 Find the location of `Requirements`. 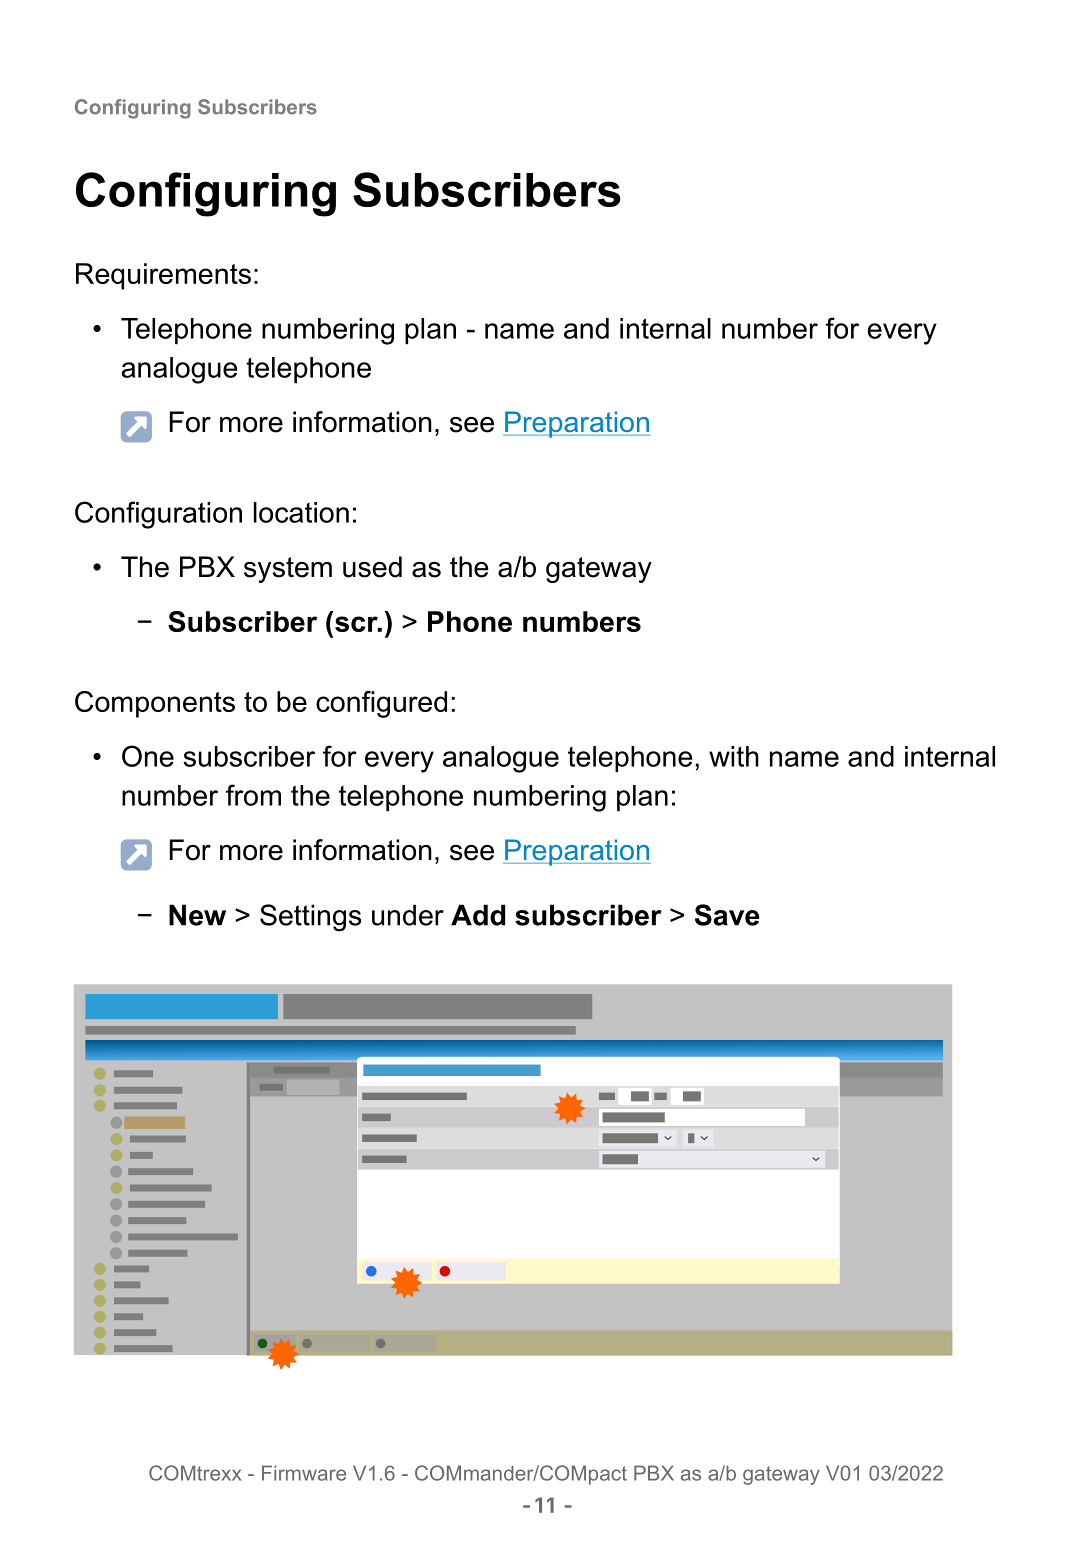

Requirements is located at coordinates (163, 276).
